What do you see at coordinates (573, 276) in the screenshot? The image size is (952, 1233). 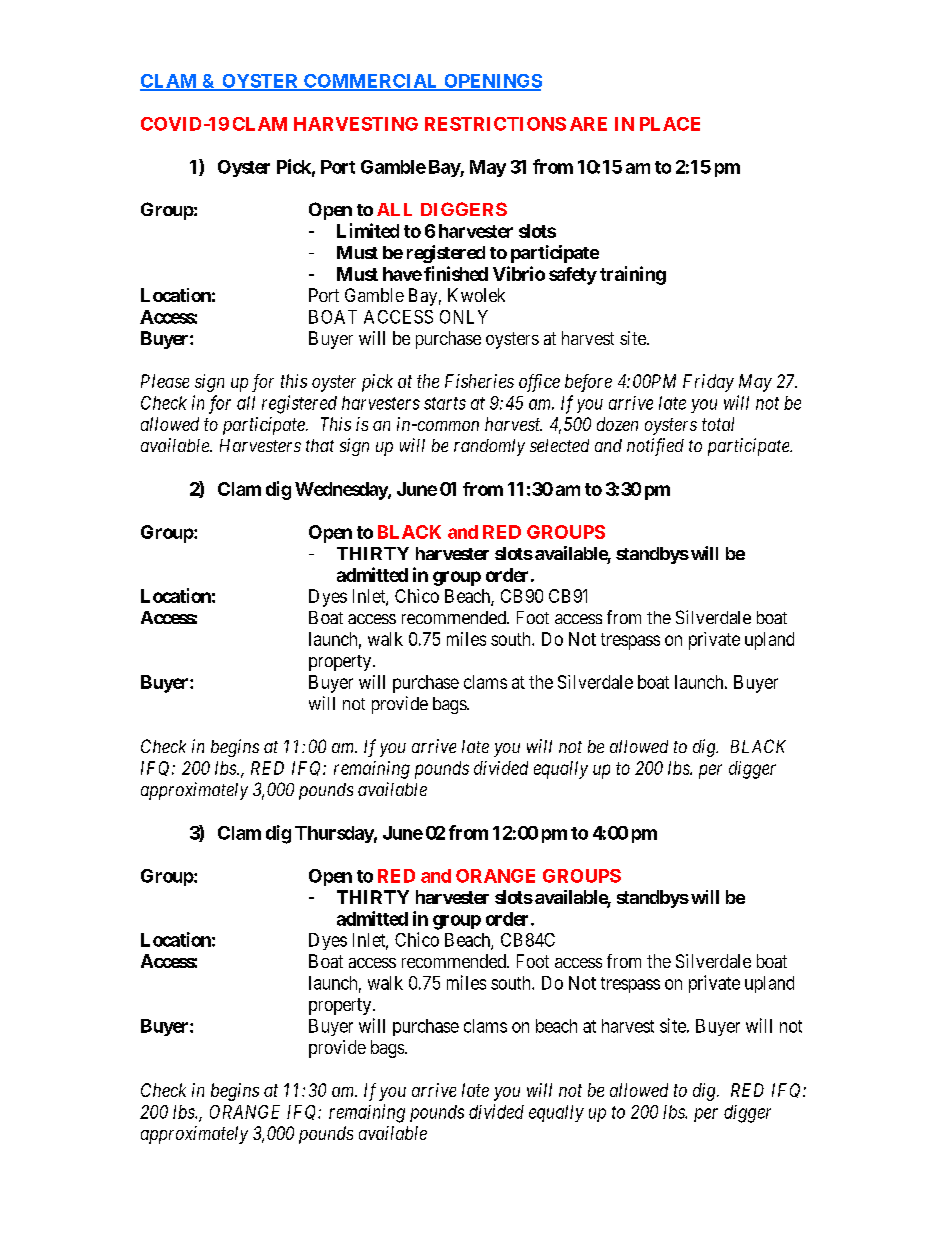 I see `safety` at bounding box center [573, 276].
